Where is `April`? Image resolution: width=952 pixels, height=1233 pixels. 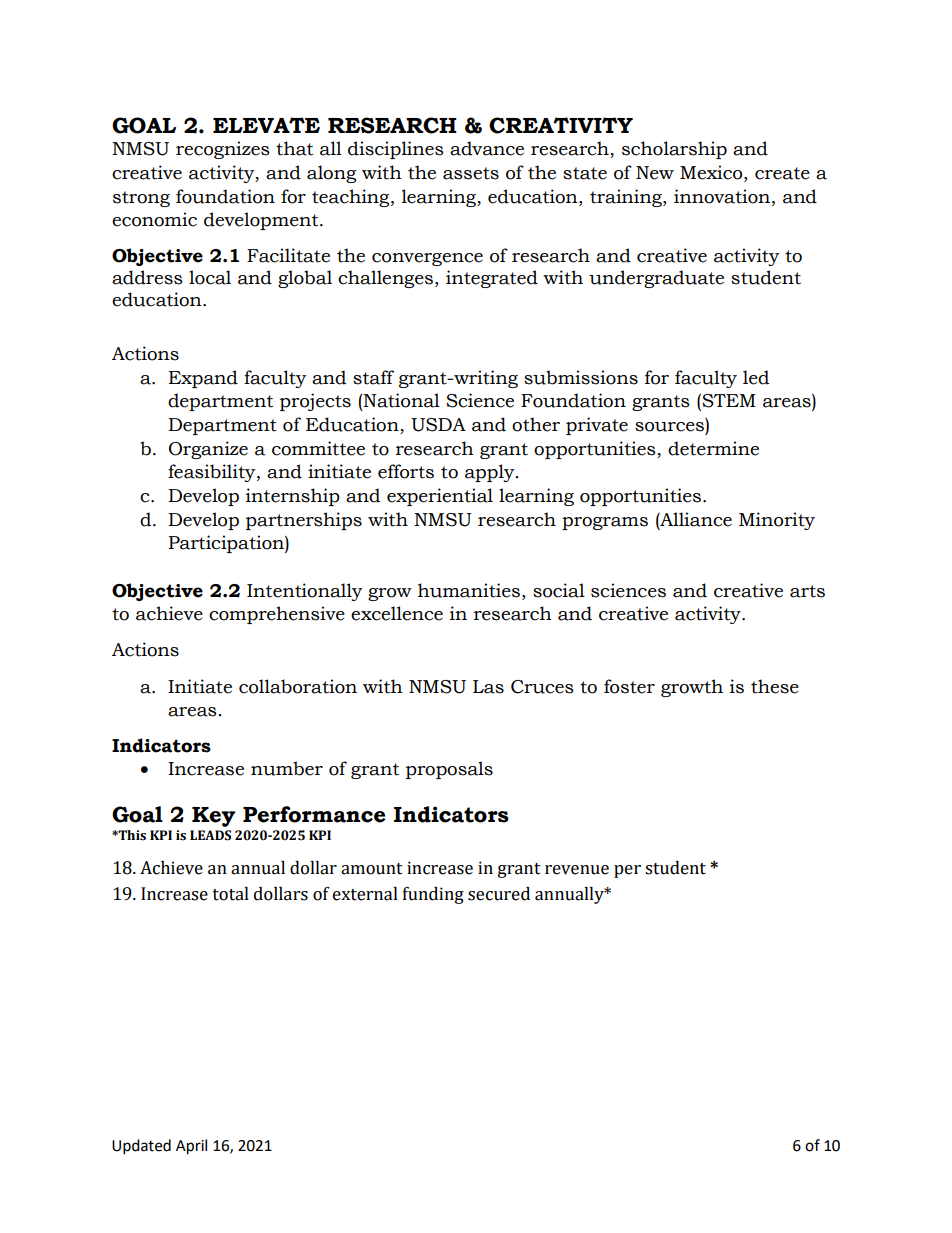 April is located at coordinates (191, 1147).
